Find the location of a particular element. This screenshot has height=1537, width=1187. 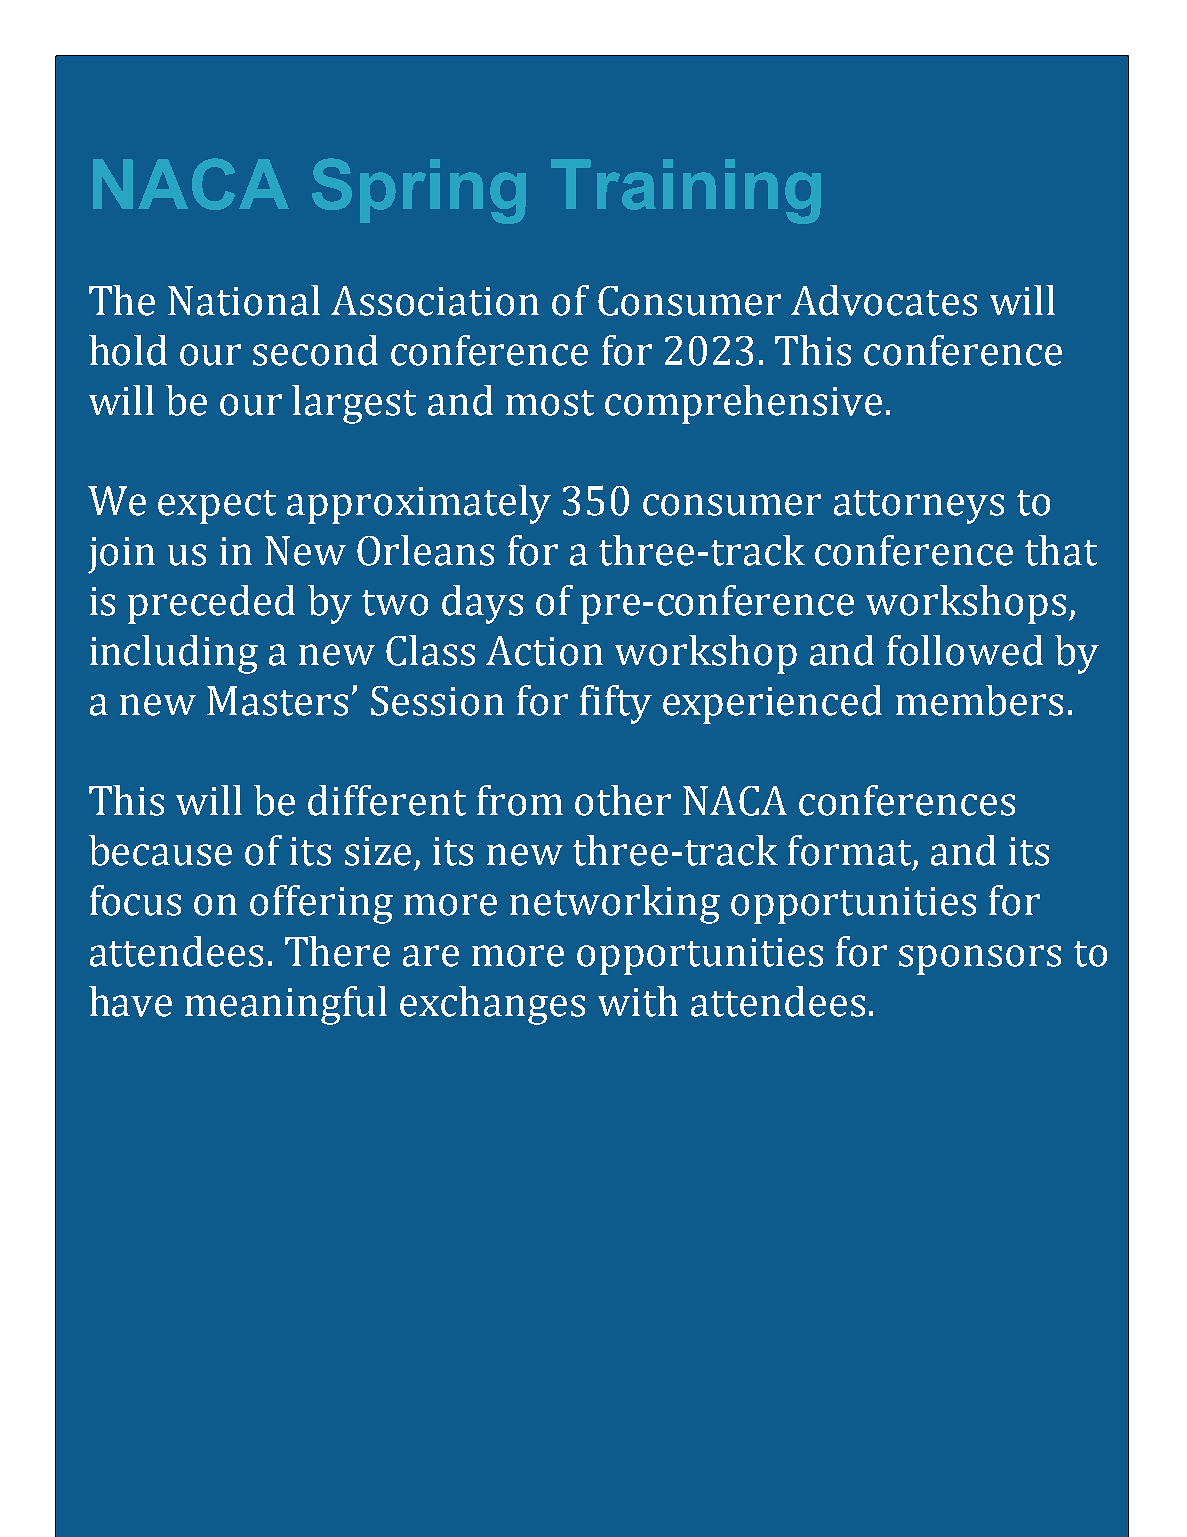

other is located at coordinates (623, 800).
